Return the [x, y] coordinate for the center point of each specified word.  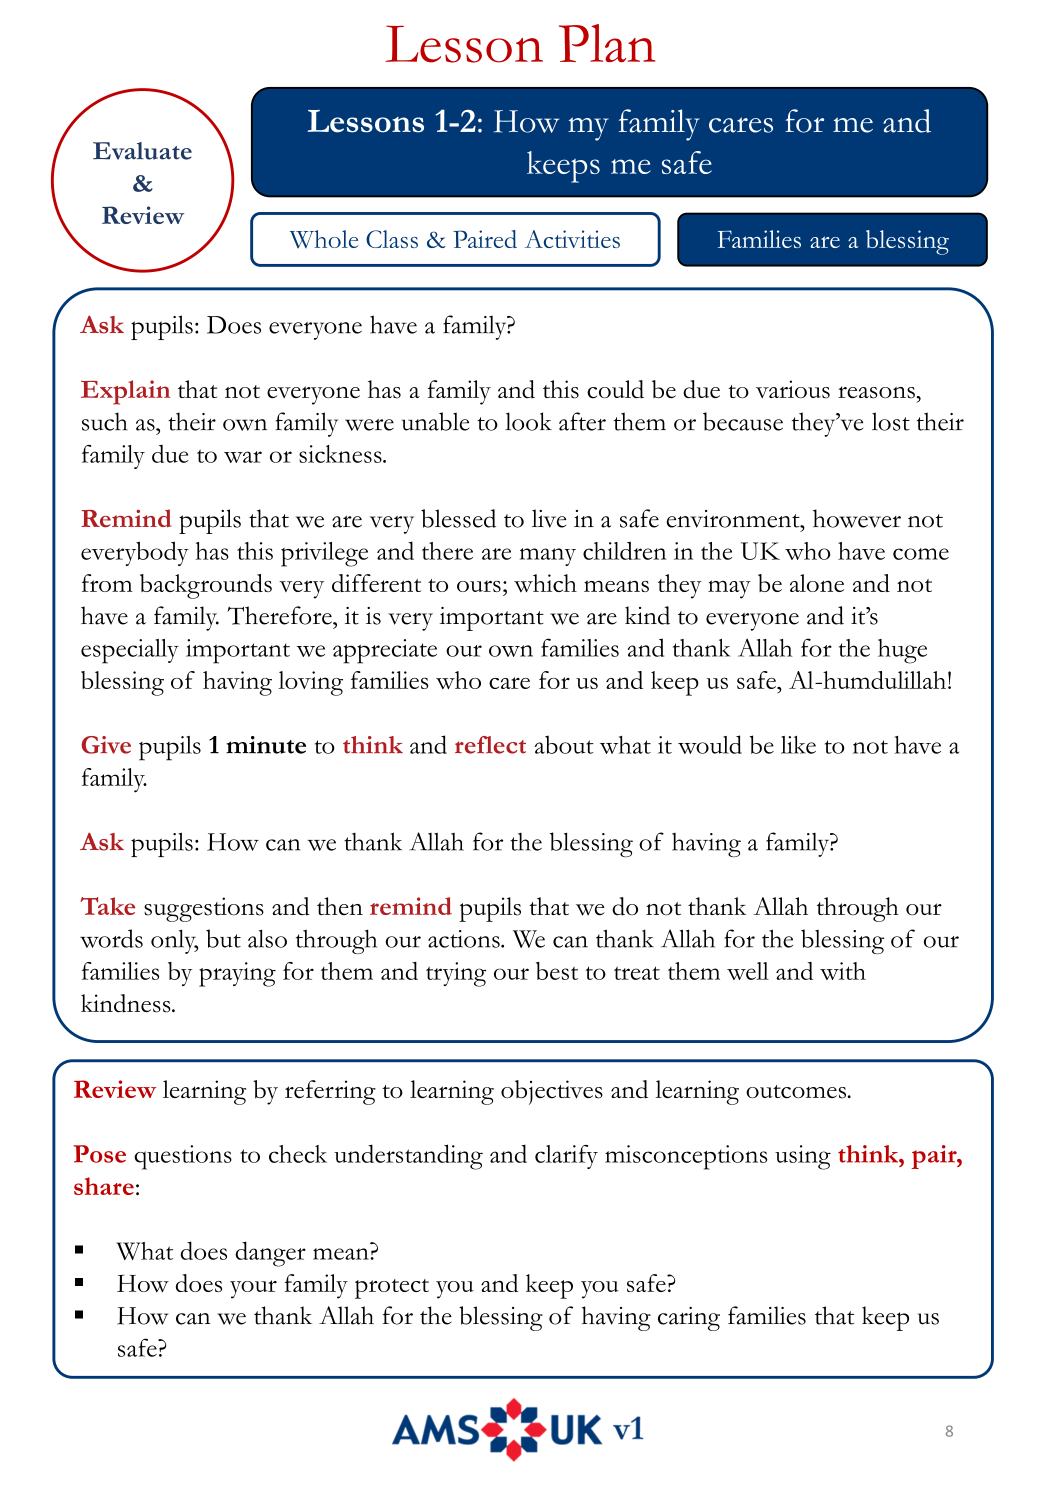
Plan [607, 43]
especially [130, 651]
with [843, 971]
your [253, 1289]
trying [456, 974]
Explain [125, 392]
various [793, 389]
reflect [490, 745]
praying [237, 974]
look [528, 421]
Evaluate [142, 151]
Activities [572, 239]
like [798, 745]
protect [392, 1289]
